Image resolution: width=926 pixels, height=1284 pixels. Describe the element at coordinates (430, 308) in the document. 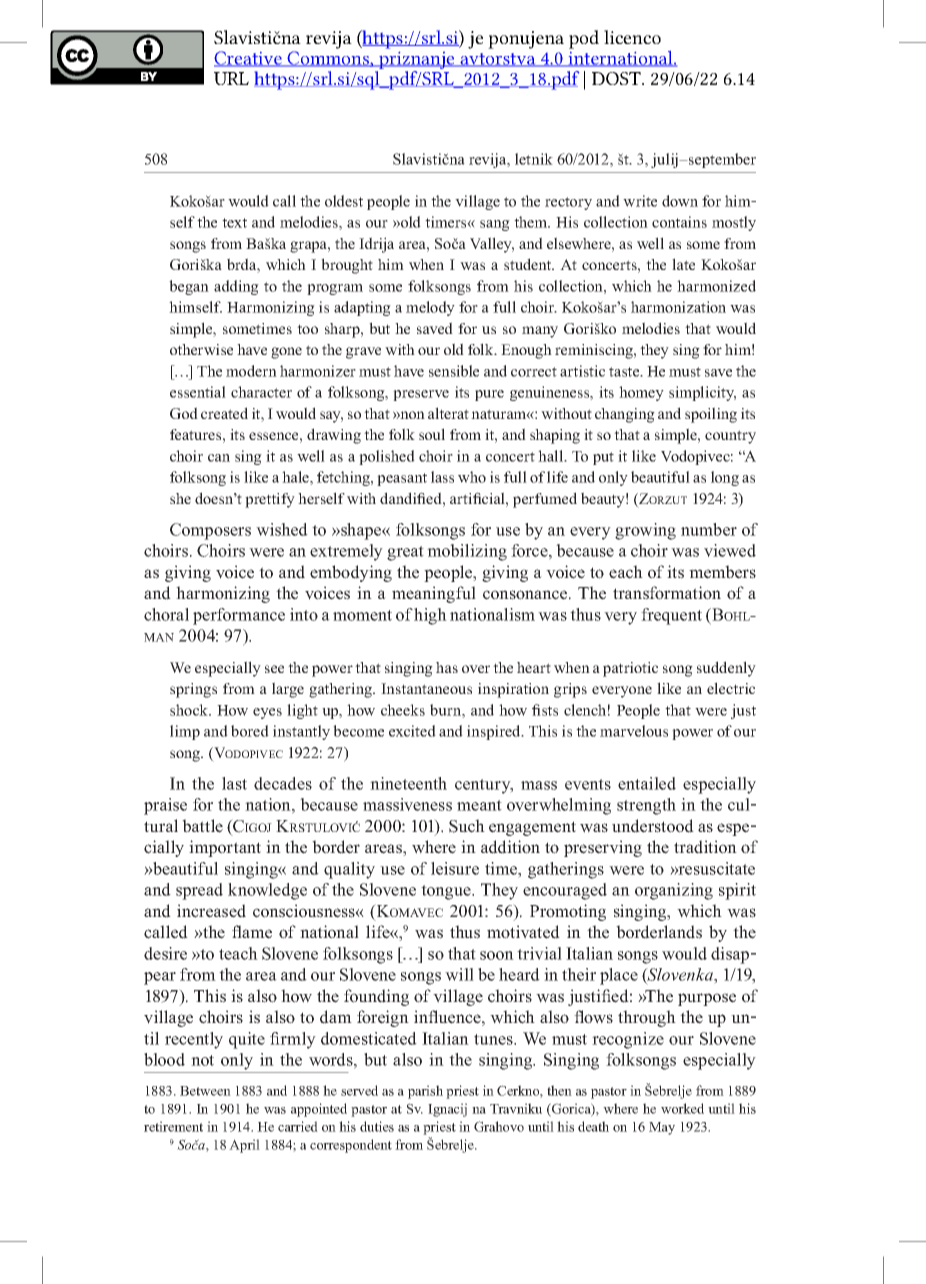

I see `melody` at that location.
